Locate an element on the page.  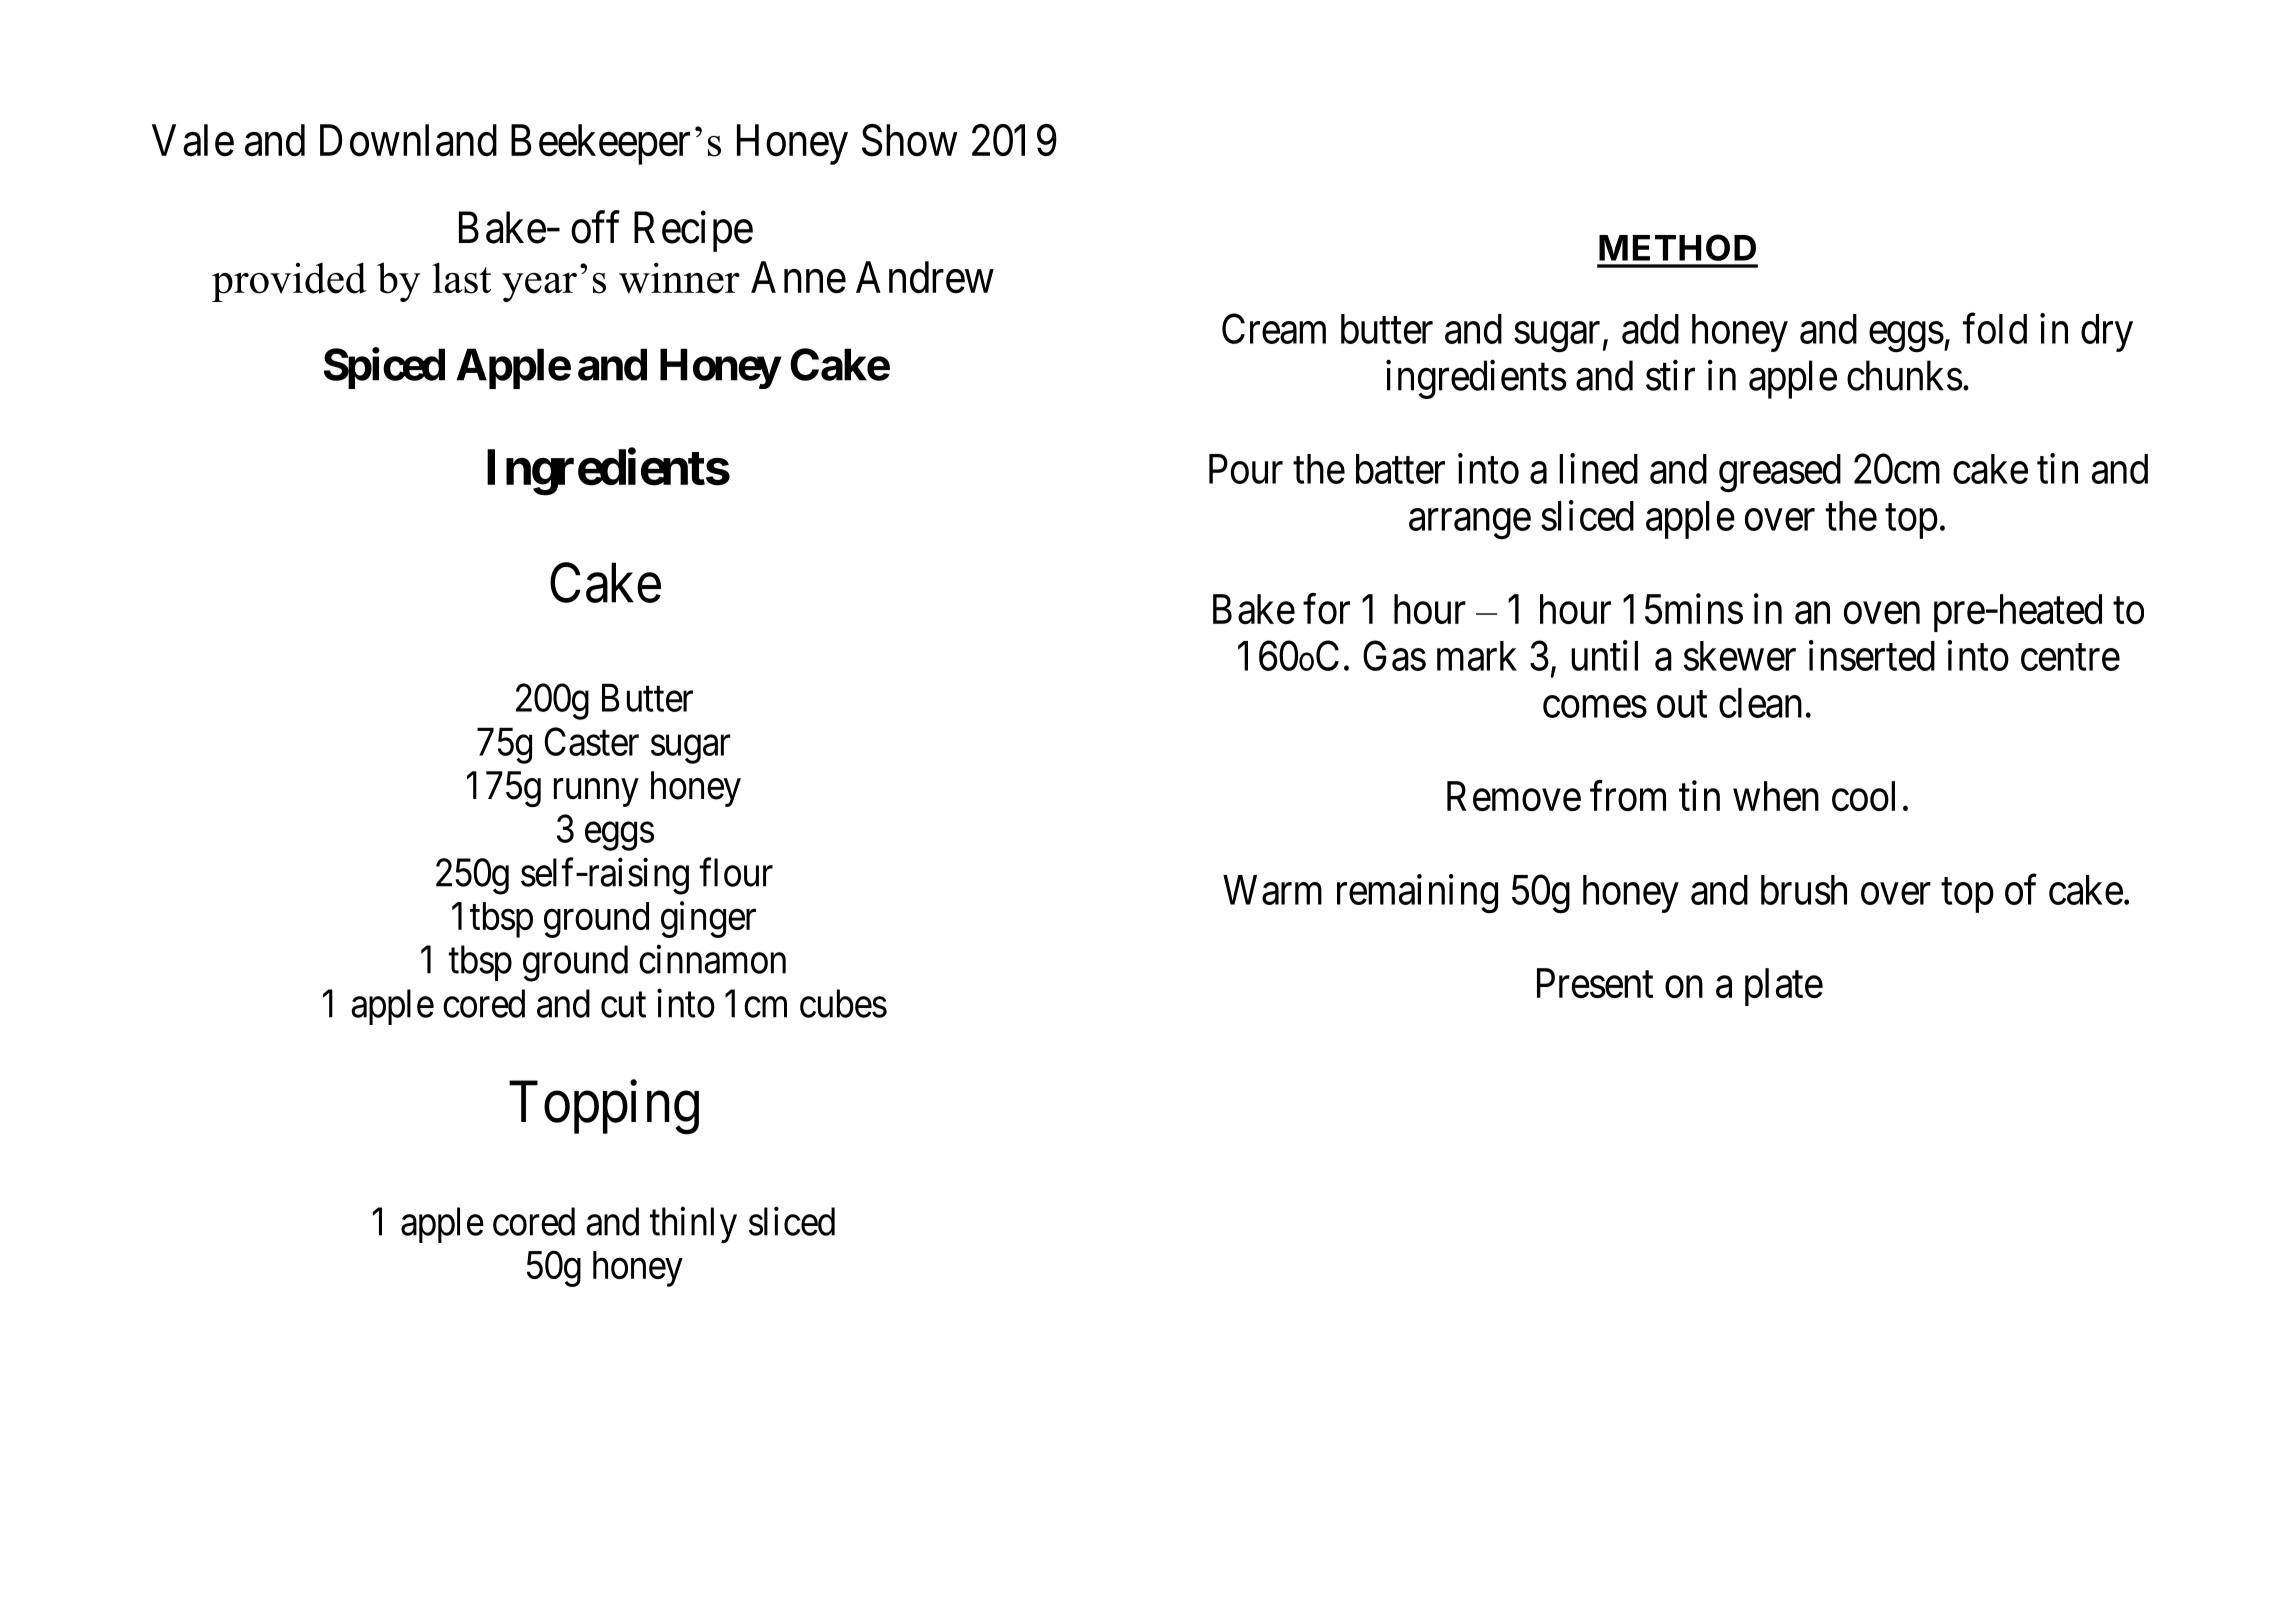
plate is located at coordinates (1784, 987).
